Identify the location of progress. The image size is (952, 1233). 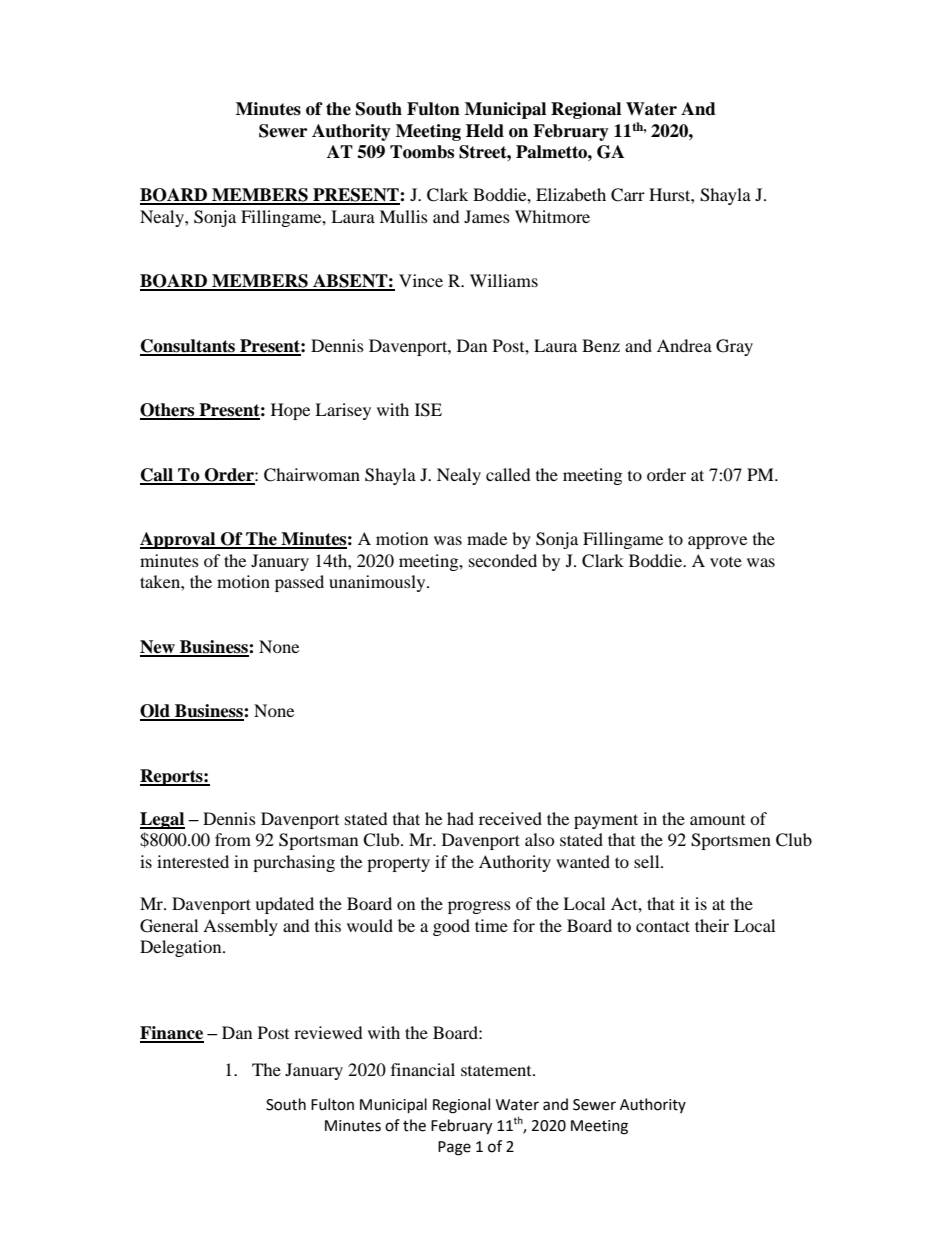
(479, 907).
